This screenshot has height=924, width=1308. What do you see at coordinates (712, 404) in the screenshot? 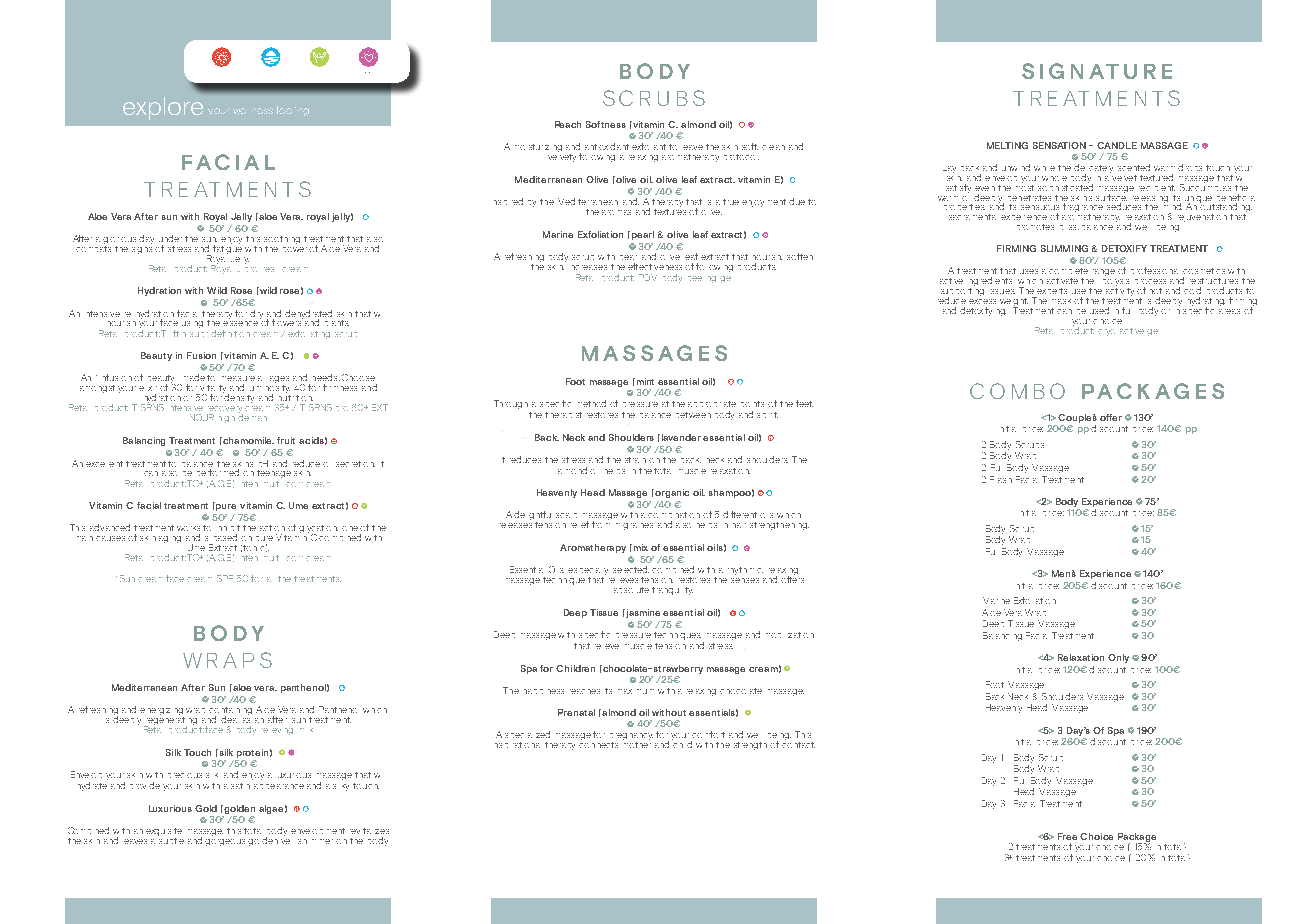
I see `appropriate` at bounding box center [712, 404].
